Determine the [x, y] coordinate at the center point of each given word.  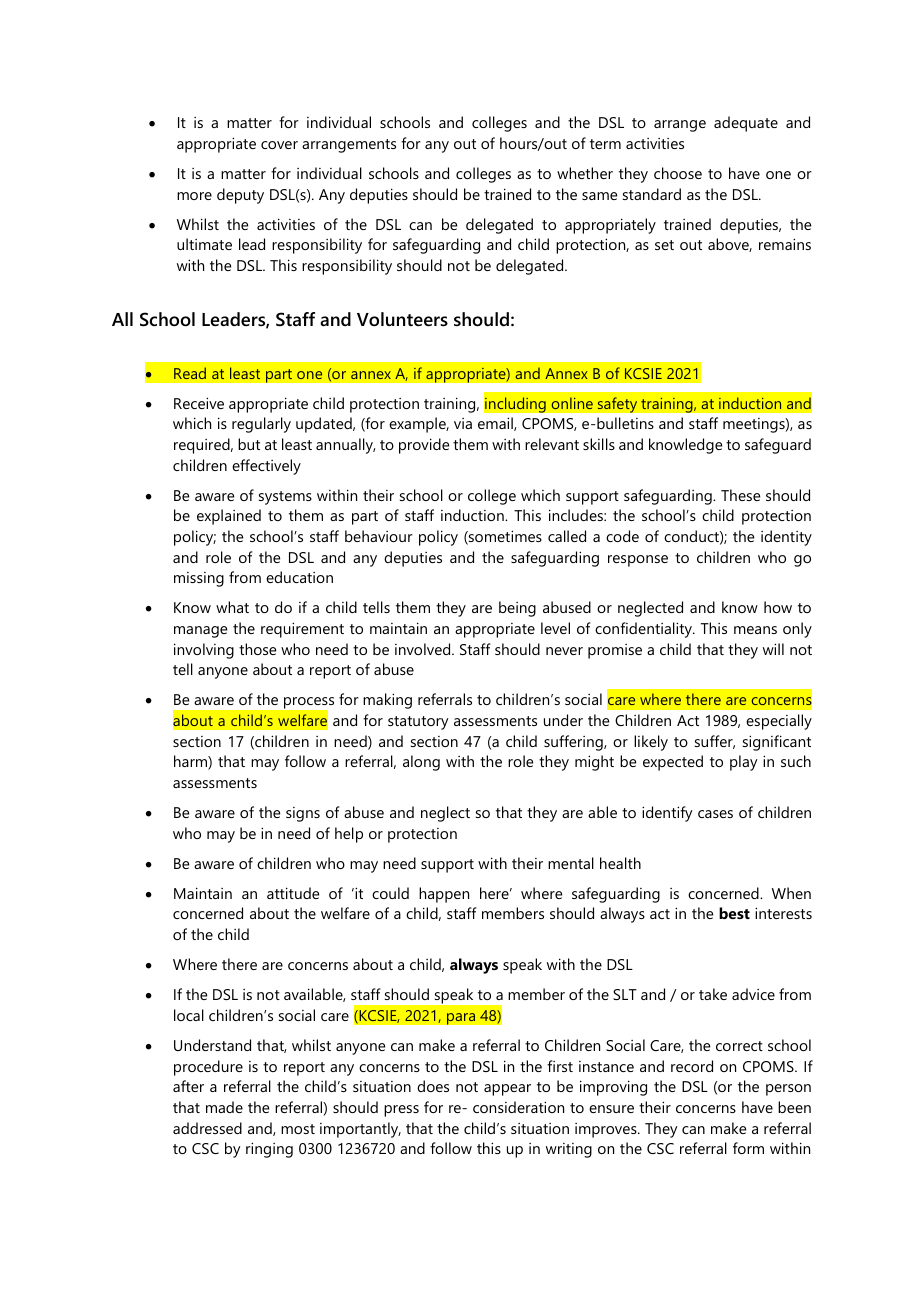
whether [585, 173]
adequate [746, 124]
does [433, 1086]
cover [279, 145]
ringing [269, 1150]
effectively [266, 467]
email [496, 424]
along [421, 763]
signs [303, 814]
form [748, 1148]
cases [715, 814]
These [740, 495]
